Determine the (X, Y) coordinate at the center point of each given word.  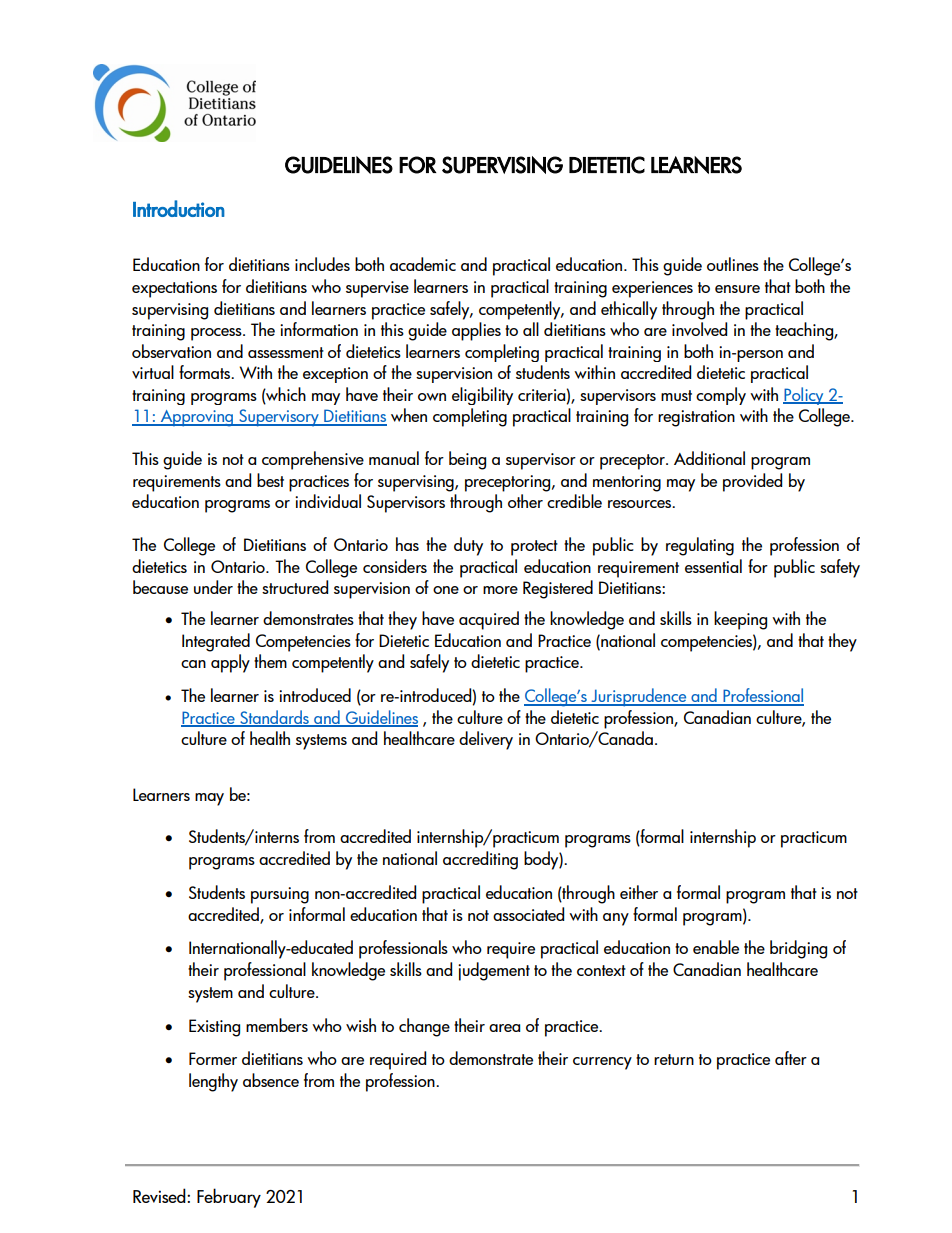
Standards (274, 718)
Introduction (179, 208)
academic (423, 264)
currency (602, 1063)
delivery (486, 740)
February (229, 1198)
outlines (733, 264)
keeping (740, 620)
